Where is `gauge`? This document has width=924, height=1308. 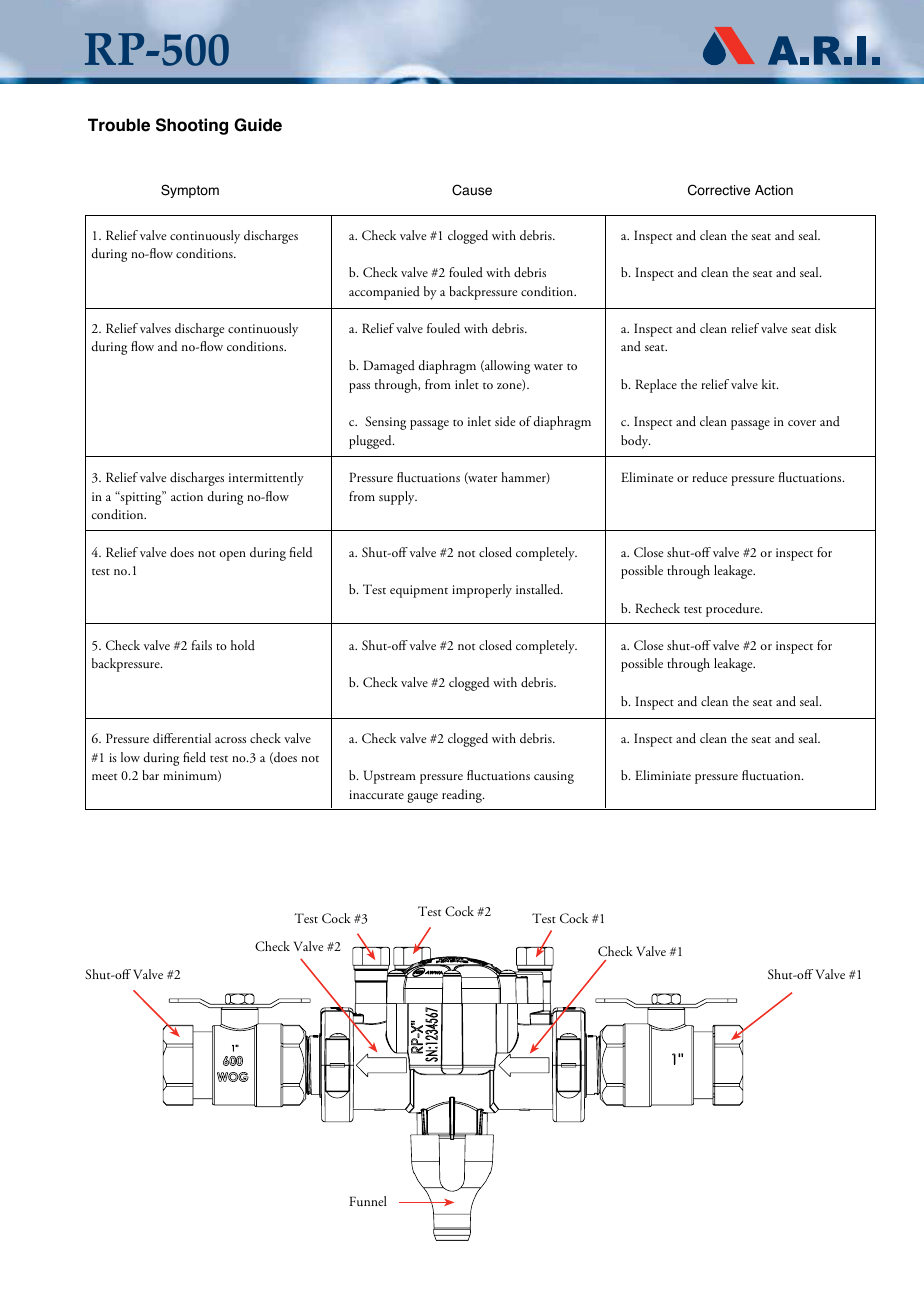
gauge is located at coordinates (422, 798).
